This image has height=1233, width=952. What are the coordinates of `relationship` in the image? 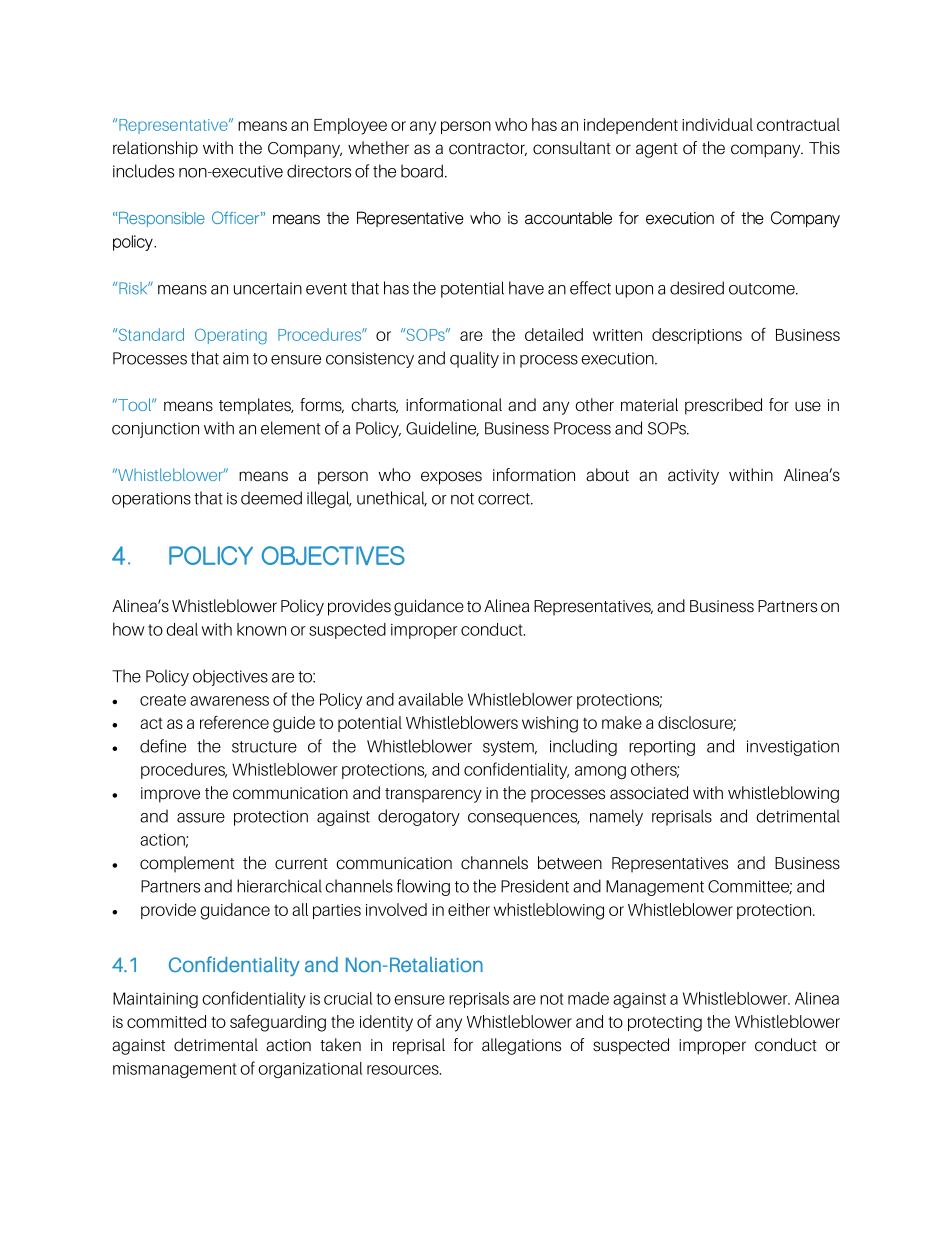 It's located at (155, 149).
